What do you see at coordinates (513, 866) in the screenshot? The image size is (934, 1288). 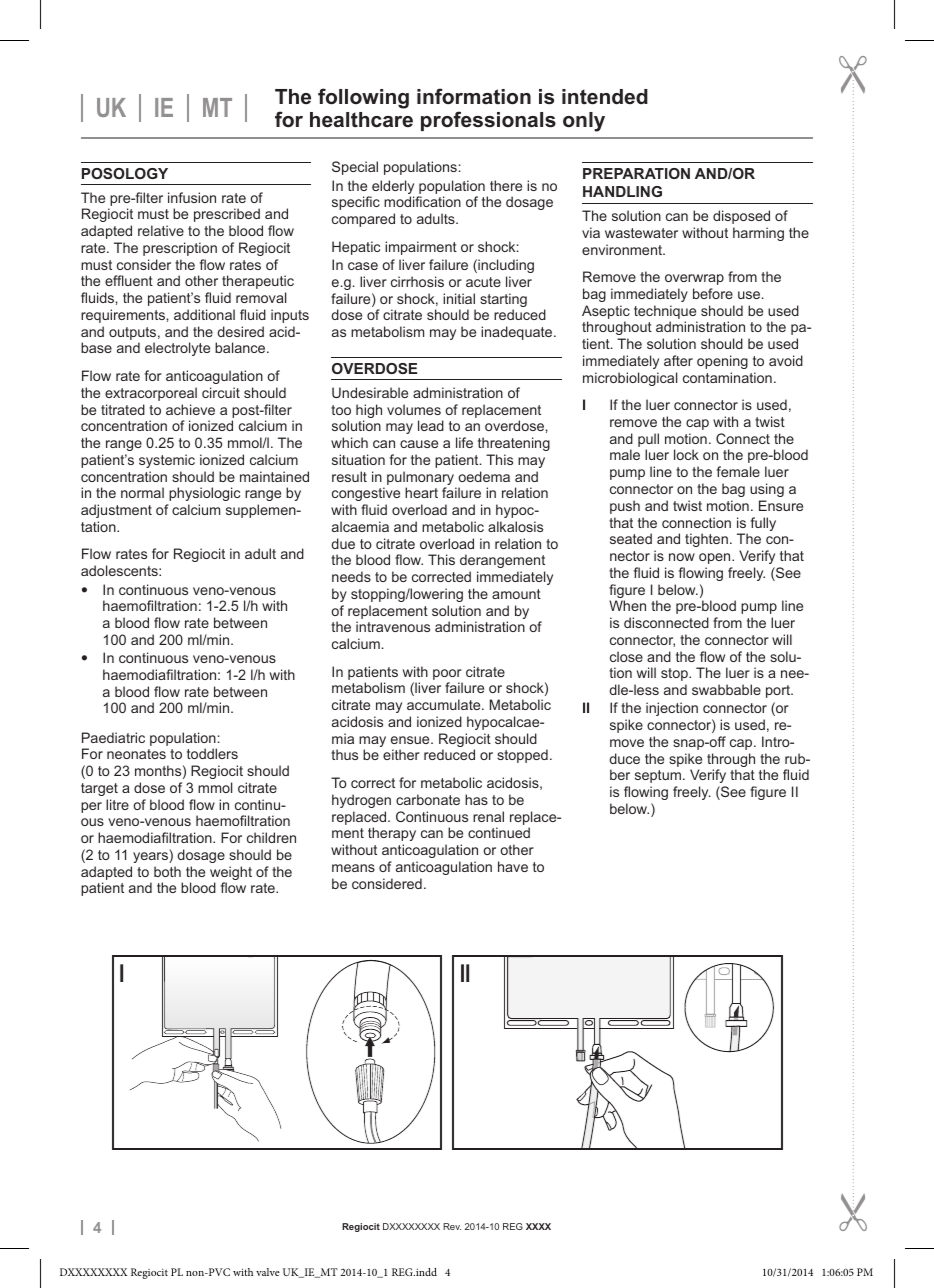 I see `have` at bounding box center [513, 866].
